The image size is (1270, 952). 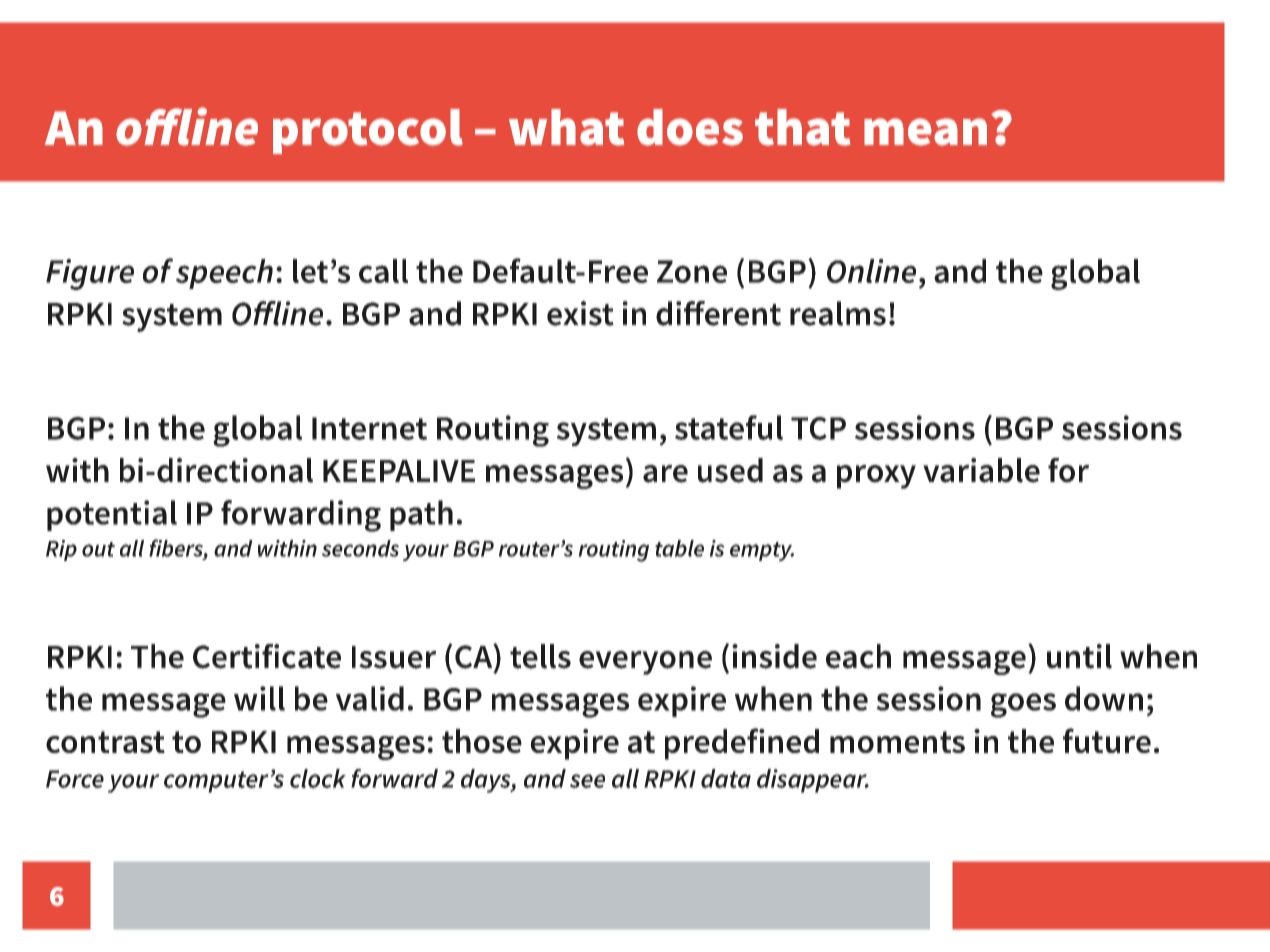 I want to click on variable, so click(x=981, y=470).
